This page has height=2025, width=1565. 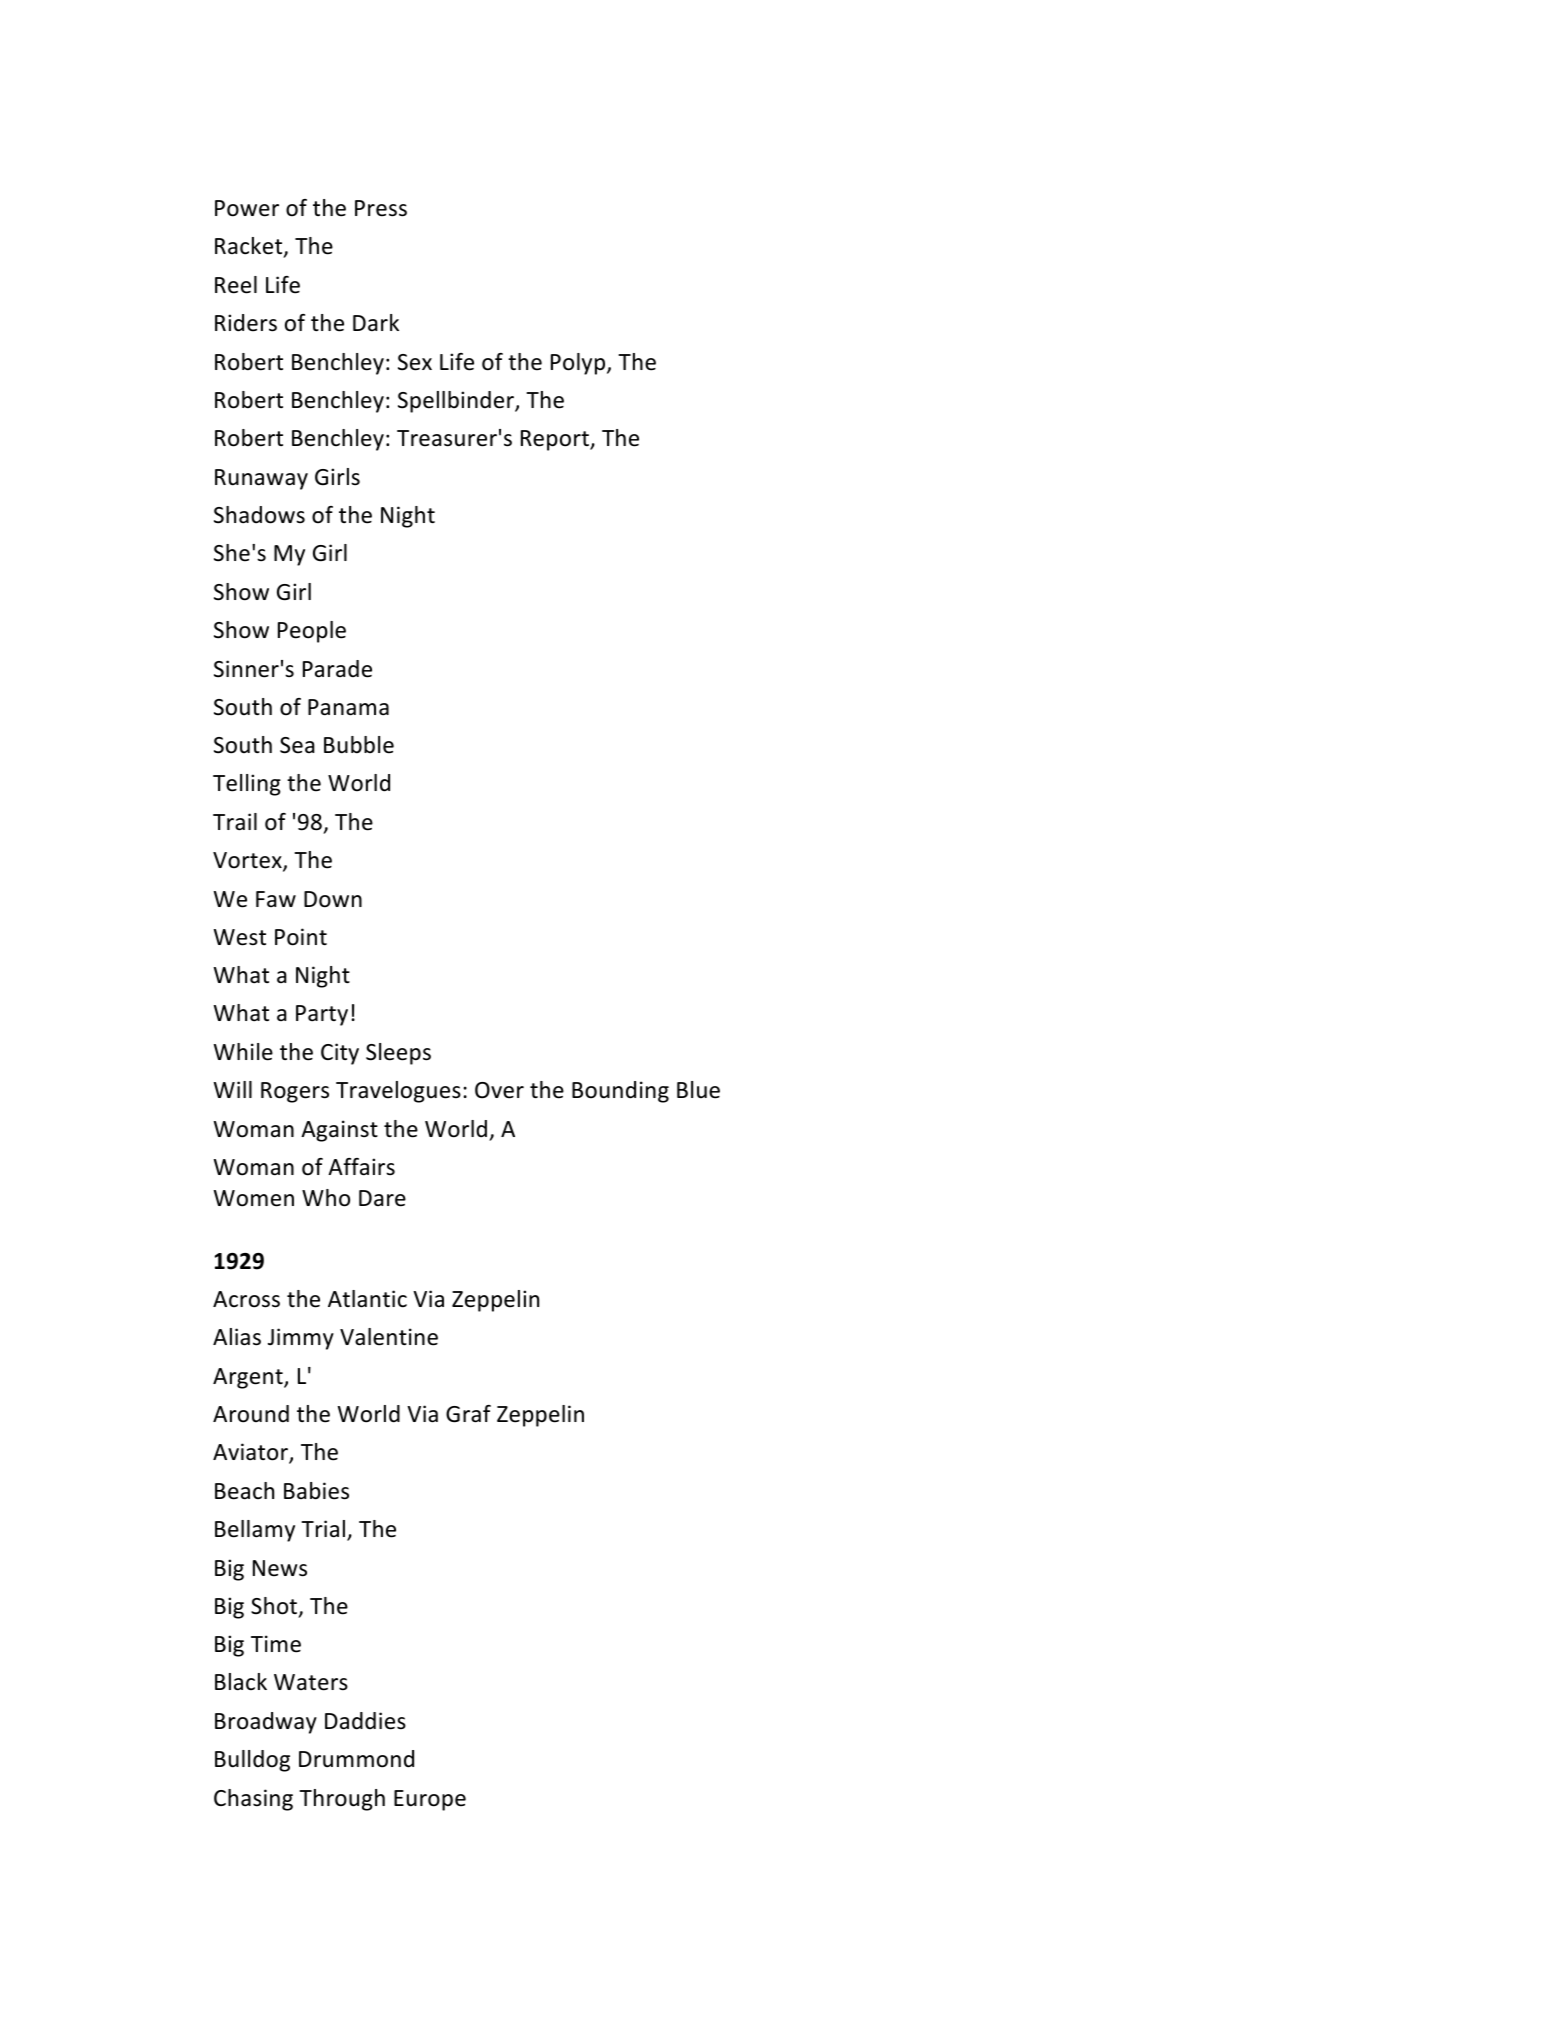 What do you see at coordinates (365, 1721) in the page?
I see `Daddies` at bounding box center [365, 1721].
